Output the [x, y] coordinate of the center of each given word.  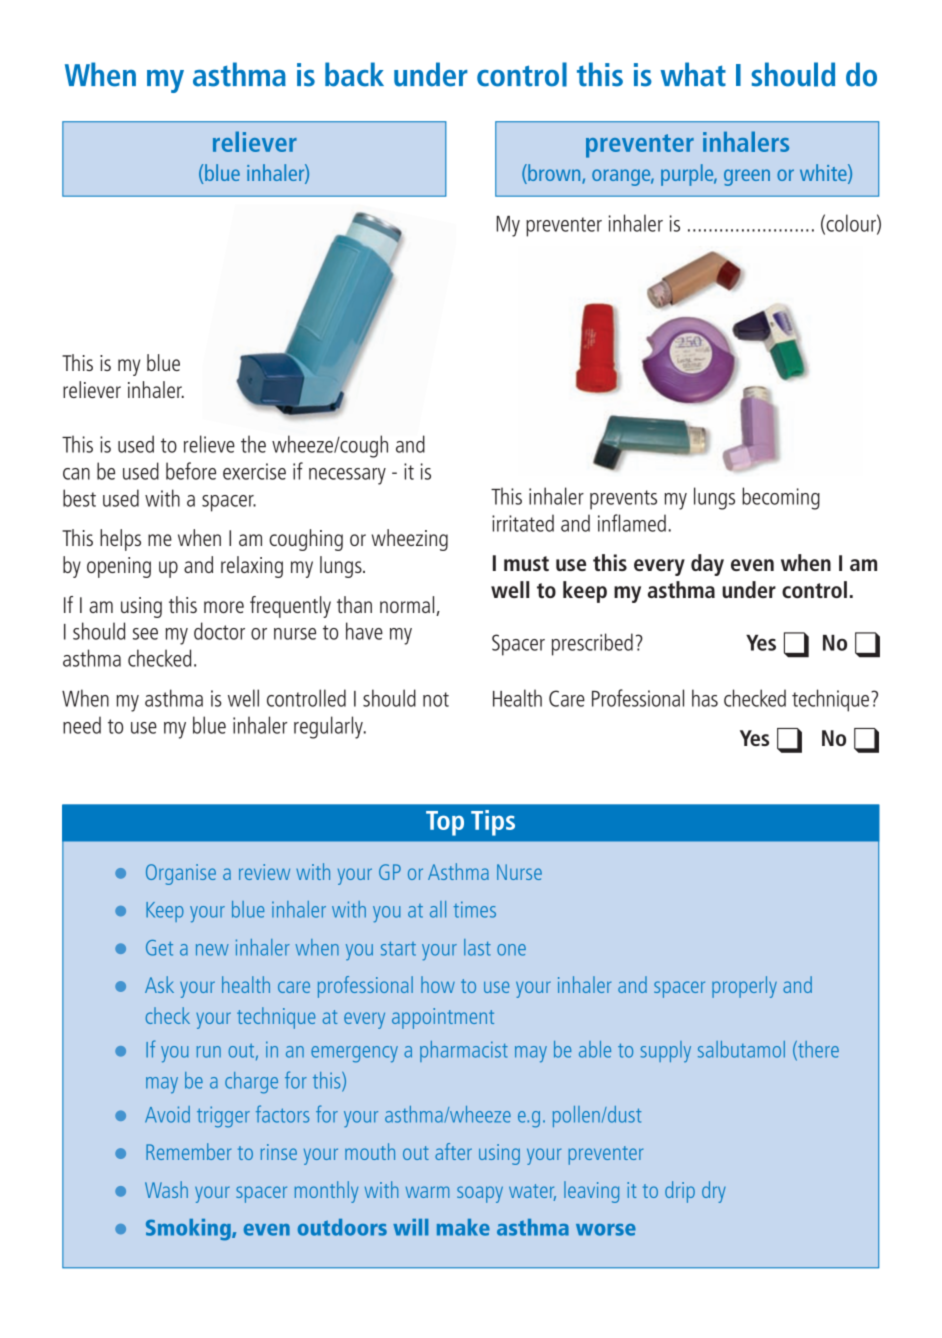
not [436, 699]
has [705, 698]
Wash [166, 1189]
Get [159, 948]
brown [554, 173]
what [693, 74]
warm [427, 1192]
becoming [781, 498]
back [354, 74]
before [191, 471]
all [438, 909]
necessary [347, 476]
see [145, 634]
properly [744, 987]
